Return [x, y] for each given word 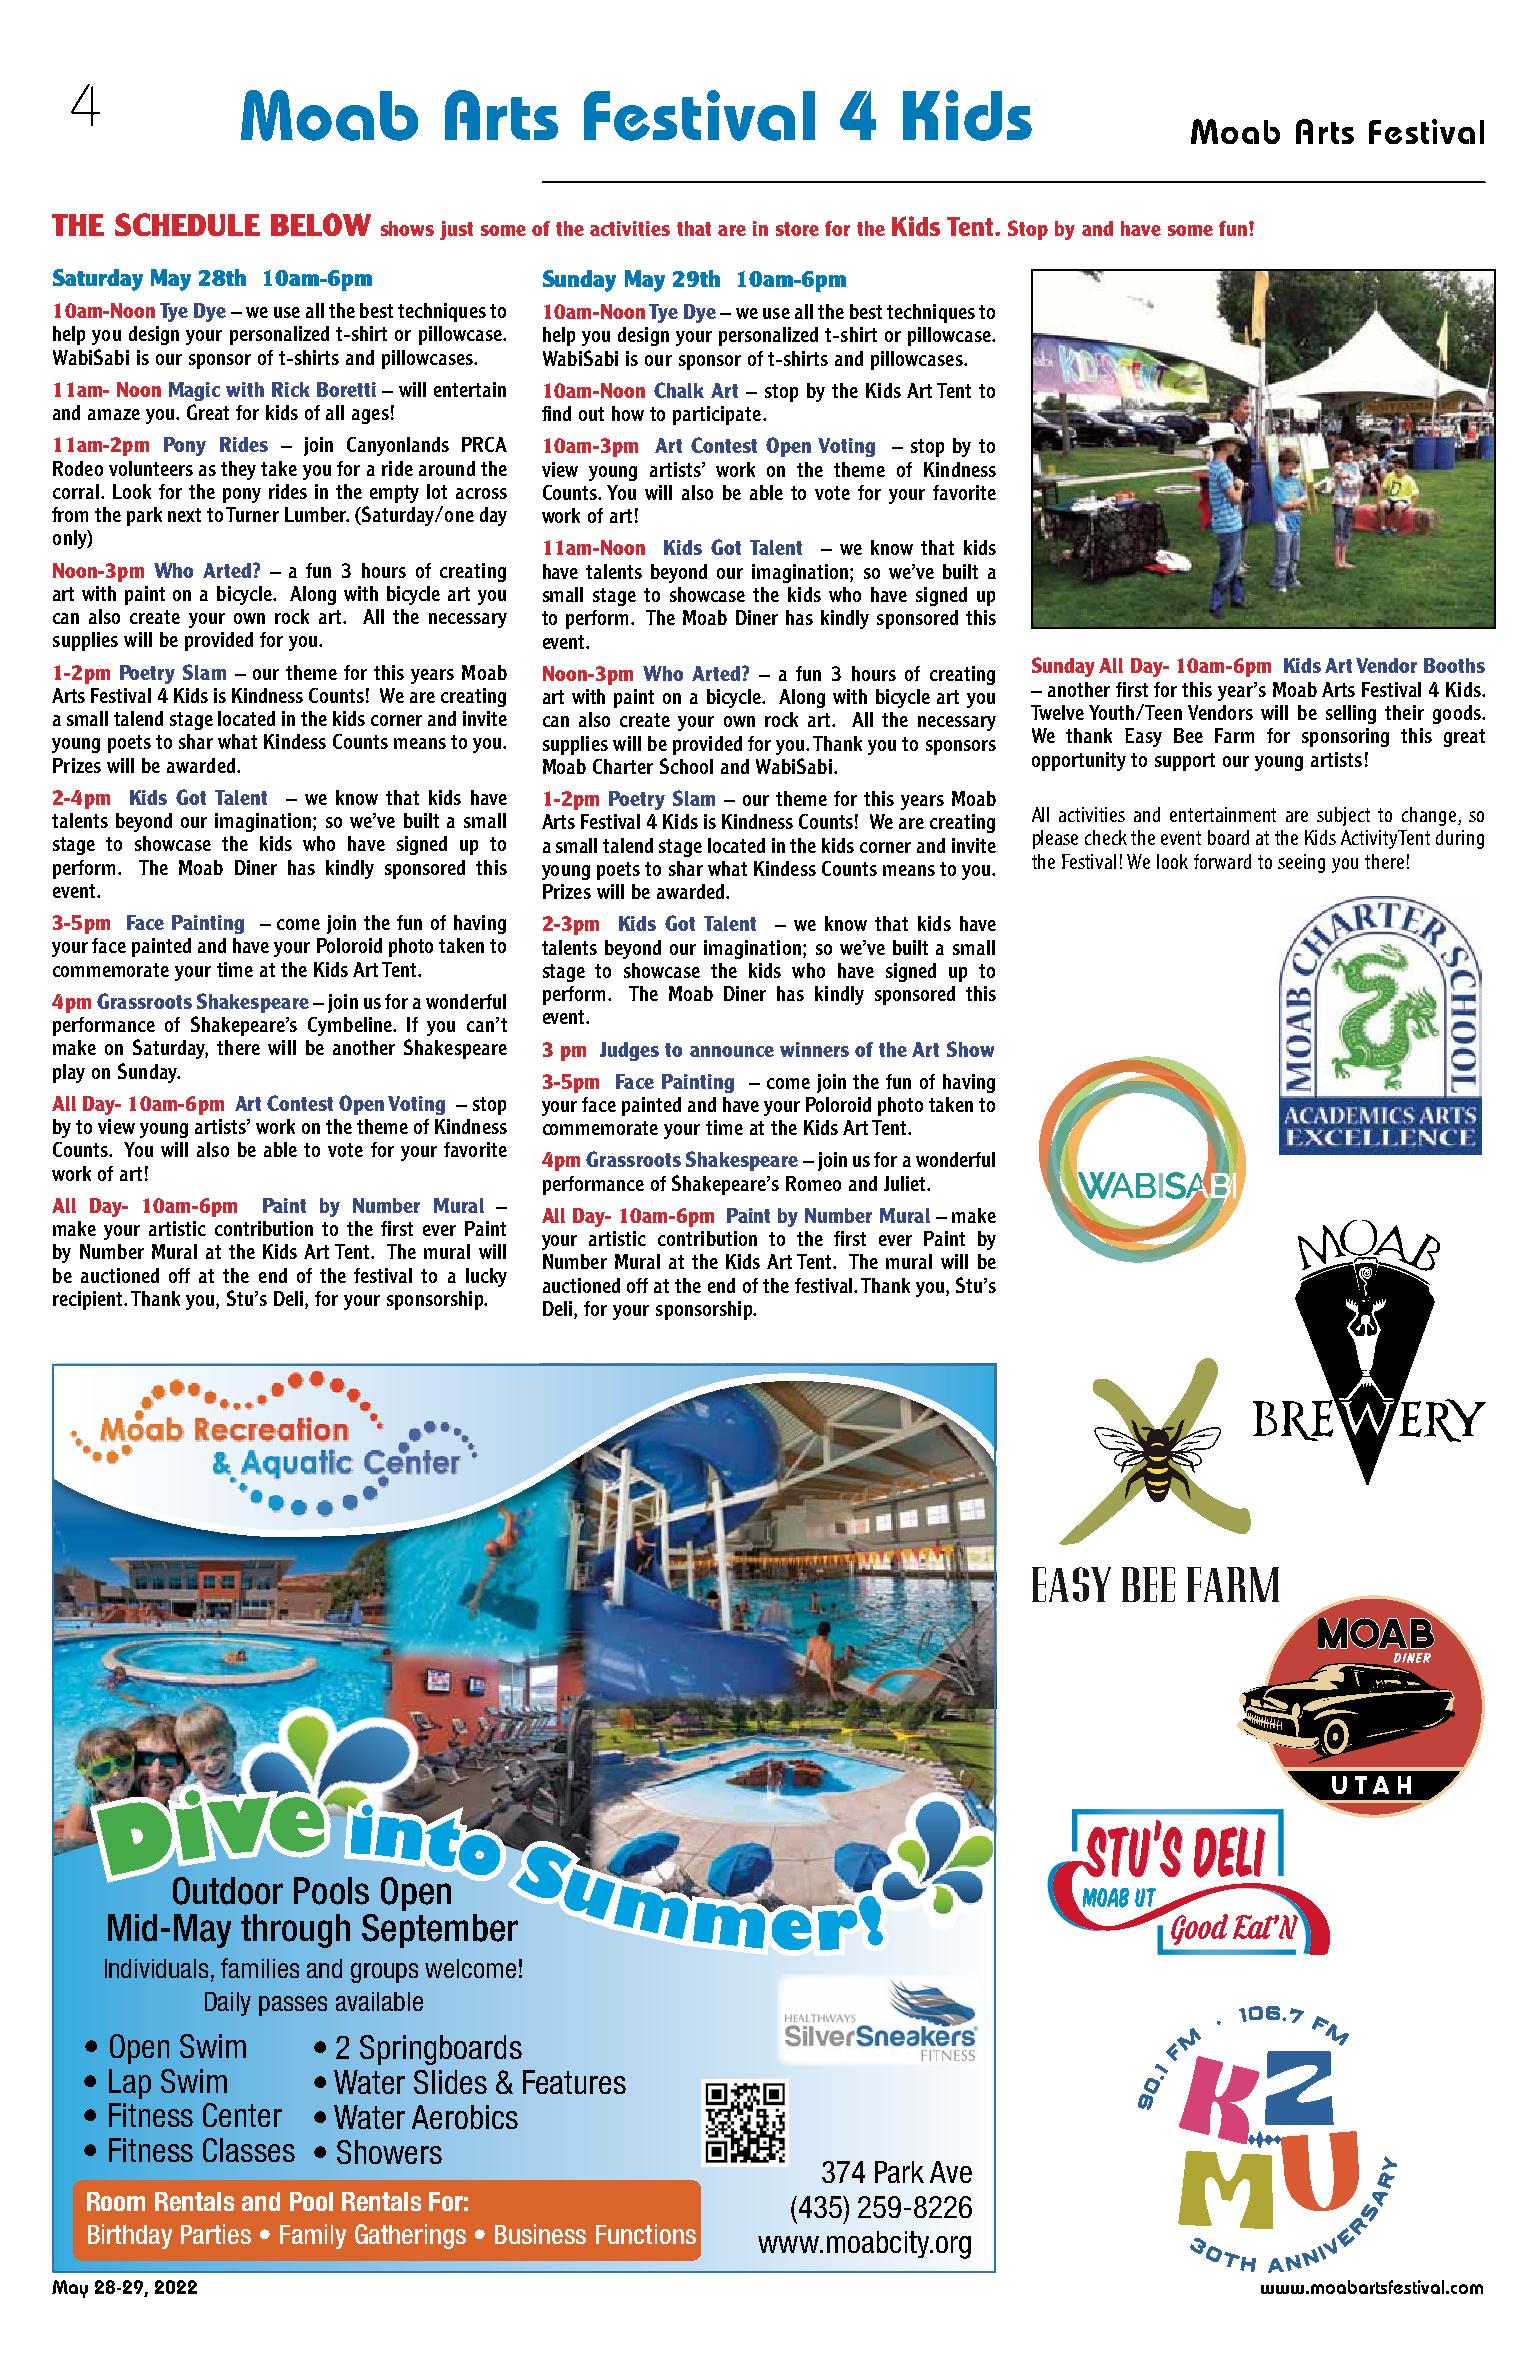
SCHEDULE [187, 224]
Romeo [813, 1183]
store [797, 229]
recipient [89, 1300]
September [440, 1931]
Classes [249, 2150]
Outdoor [228, 1891]
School [686, 766]
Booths [1454, 665]
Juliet [906, 1183]
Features [574, 2082]
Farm [1234, 735]
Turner [252, 514]
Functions [646, 2234]
